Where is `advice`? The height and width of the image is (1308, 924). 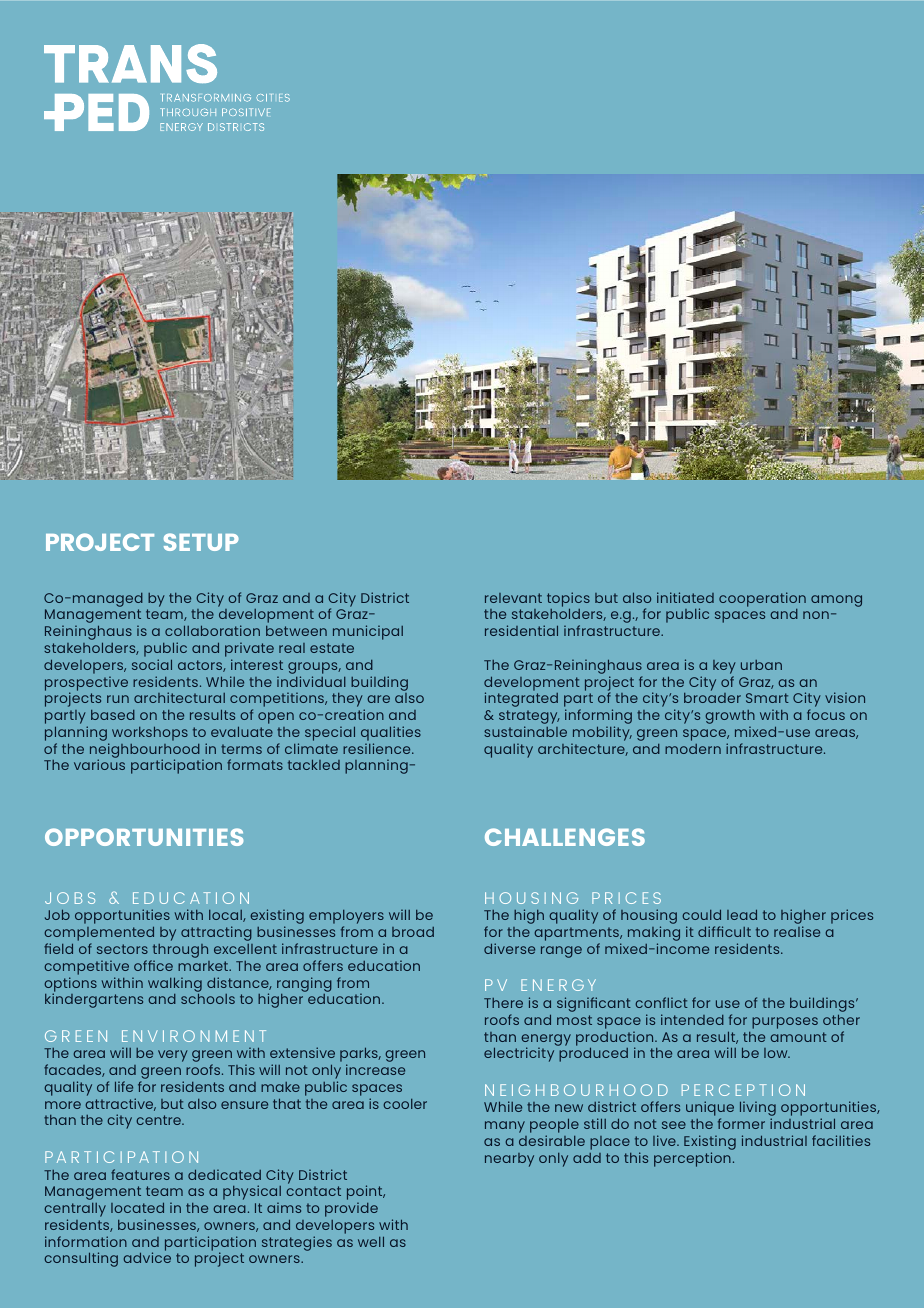 advice is located at coordinates (147, 1257).
